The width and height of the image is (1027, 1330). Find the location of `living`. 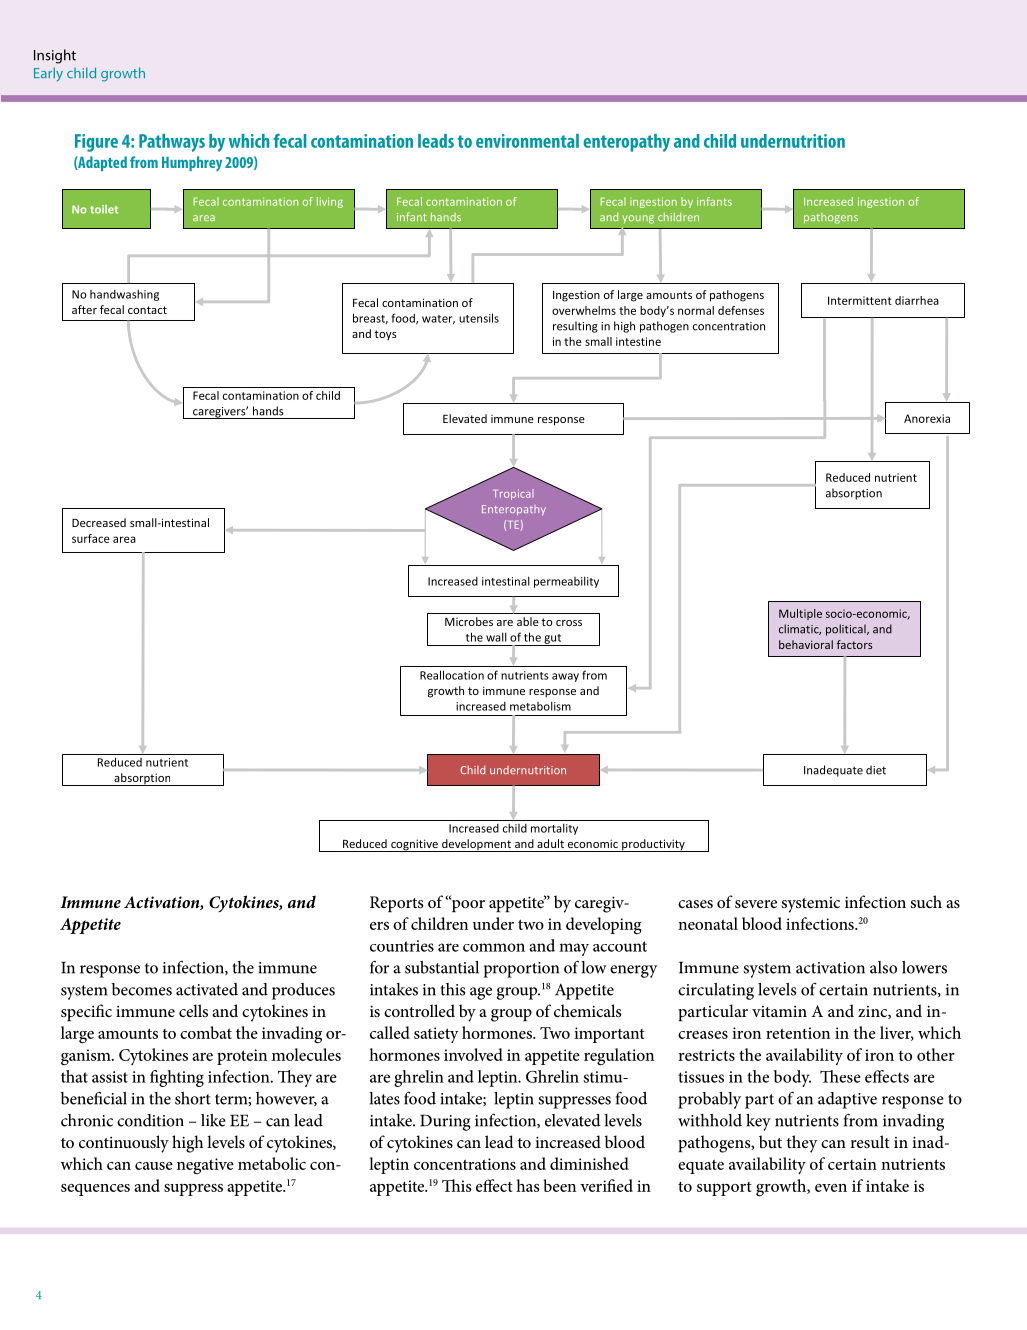

living is located at coordinates (330, 202).
